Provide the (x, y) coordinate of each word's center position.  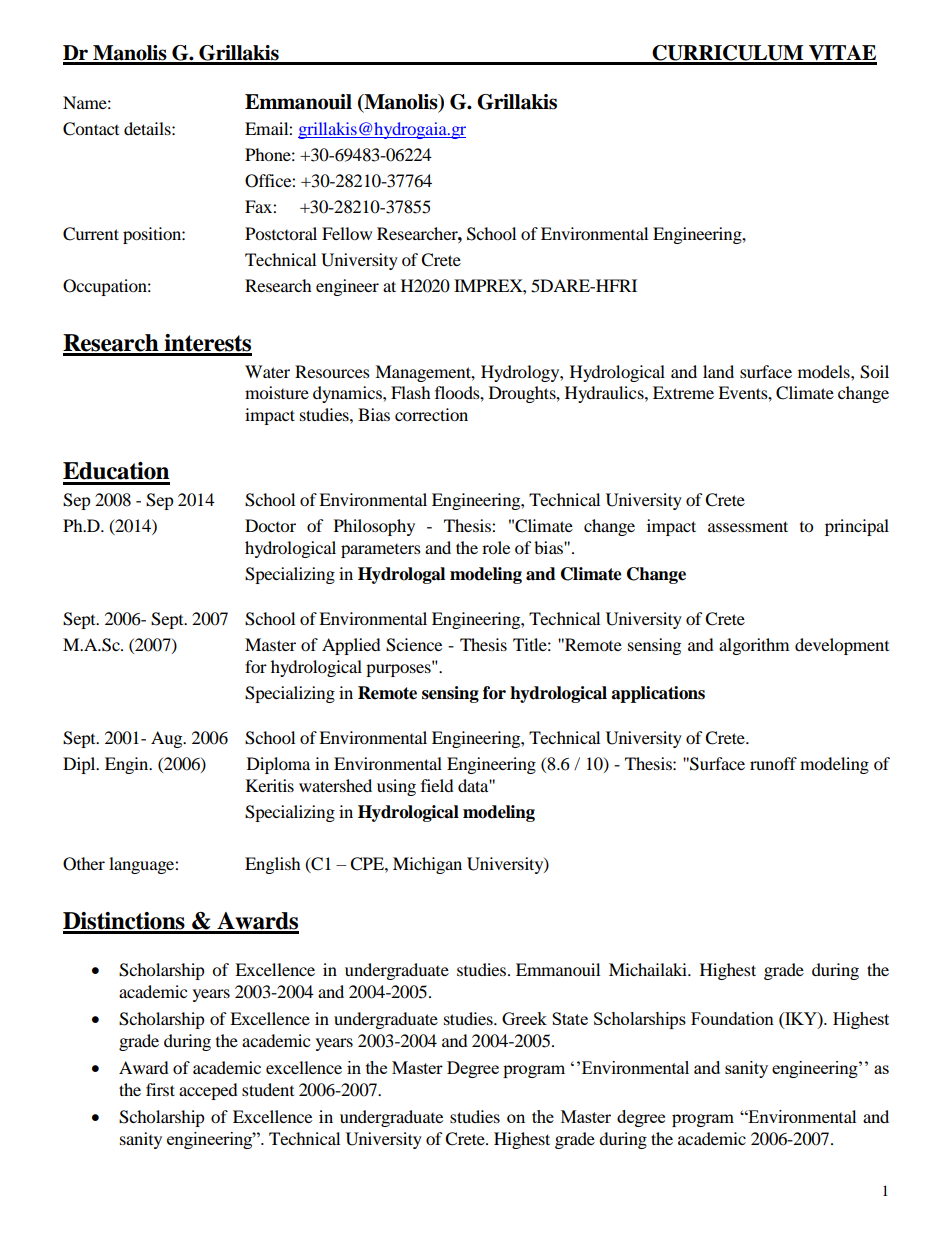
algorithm (754, 646)
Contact (91, 129)
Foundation (732, 1018)
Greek (524, 1018)
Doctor (270, 525)
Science (414, 645)
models (825, 371)
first (160, 1089)
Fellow (347, 233)
